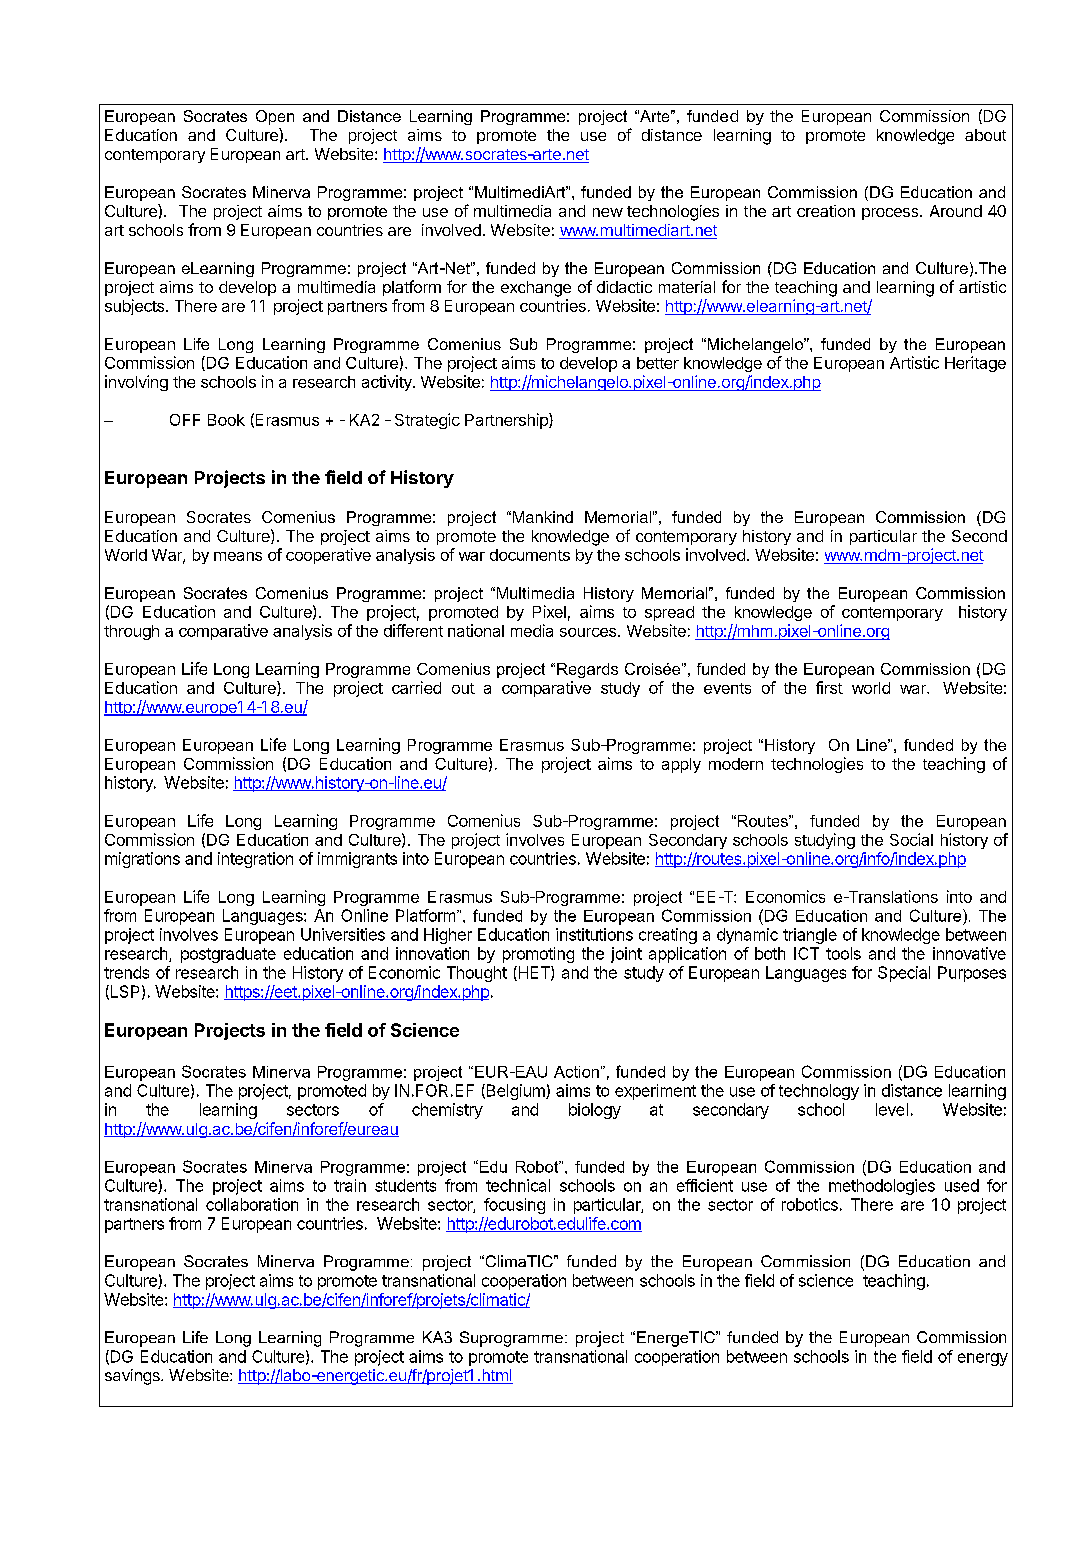  What do you see at coordinates (228, 955) in the image?
I see `postgraduate` at bounding box center [228, 955].
